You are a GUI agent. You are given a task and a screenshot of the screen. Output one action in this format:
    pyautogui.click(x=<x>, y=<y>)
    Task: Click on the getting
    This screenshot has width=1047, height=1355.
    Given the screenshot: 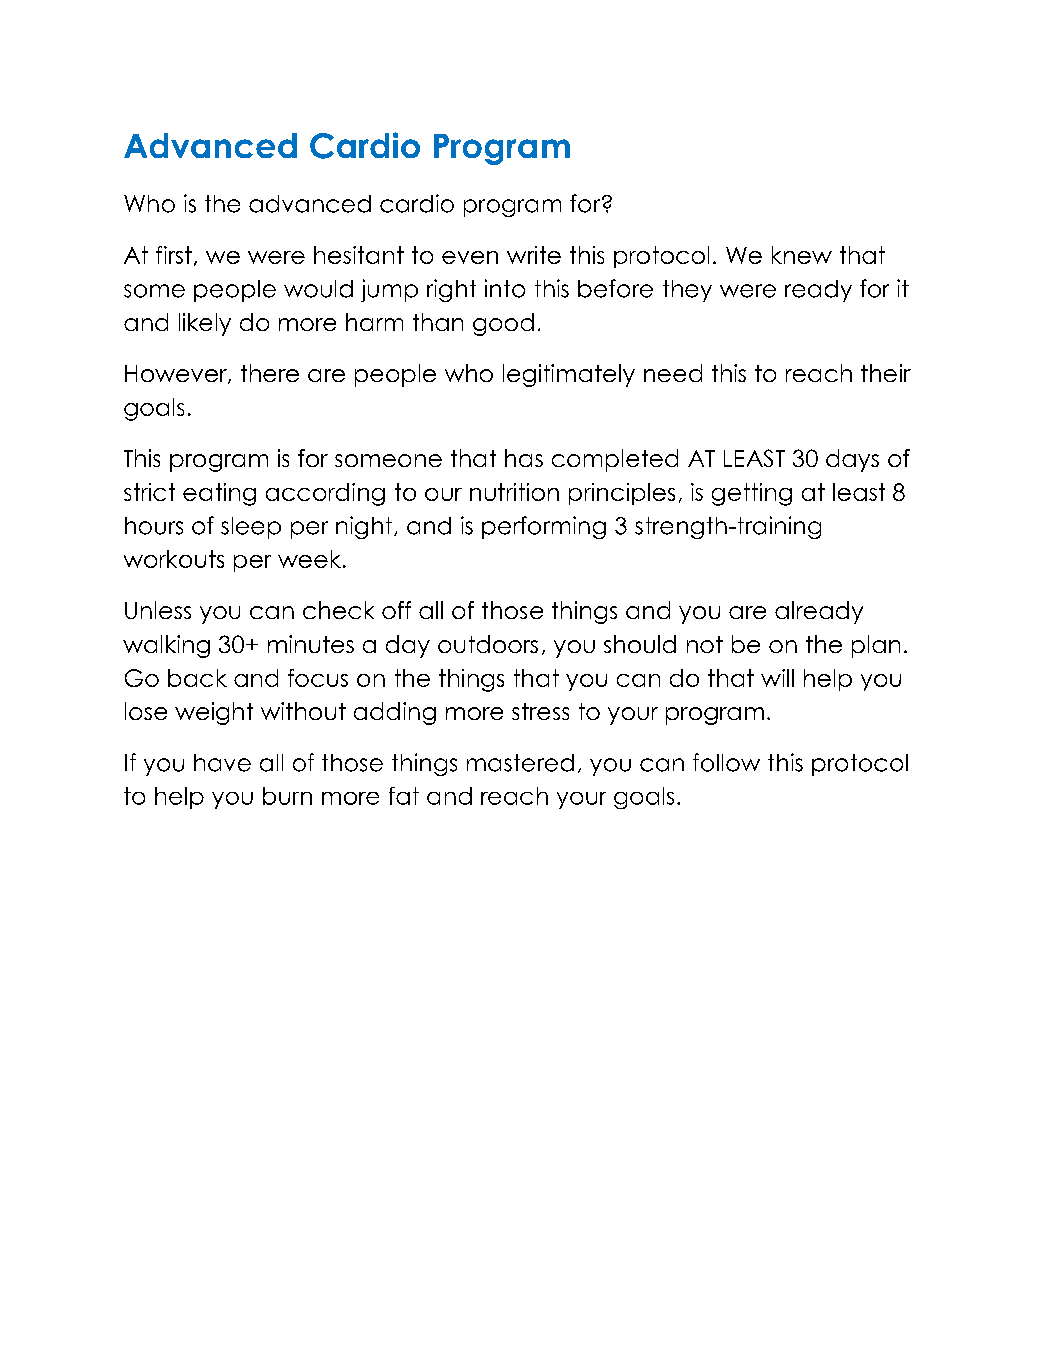 What is the action you would take?
    pyautogui.click(x=752, y=494)
